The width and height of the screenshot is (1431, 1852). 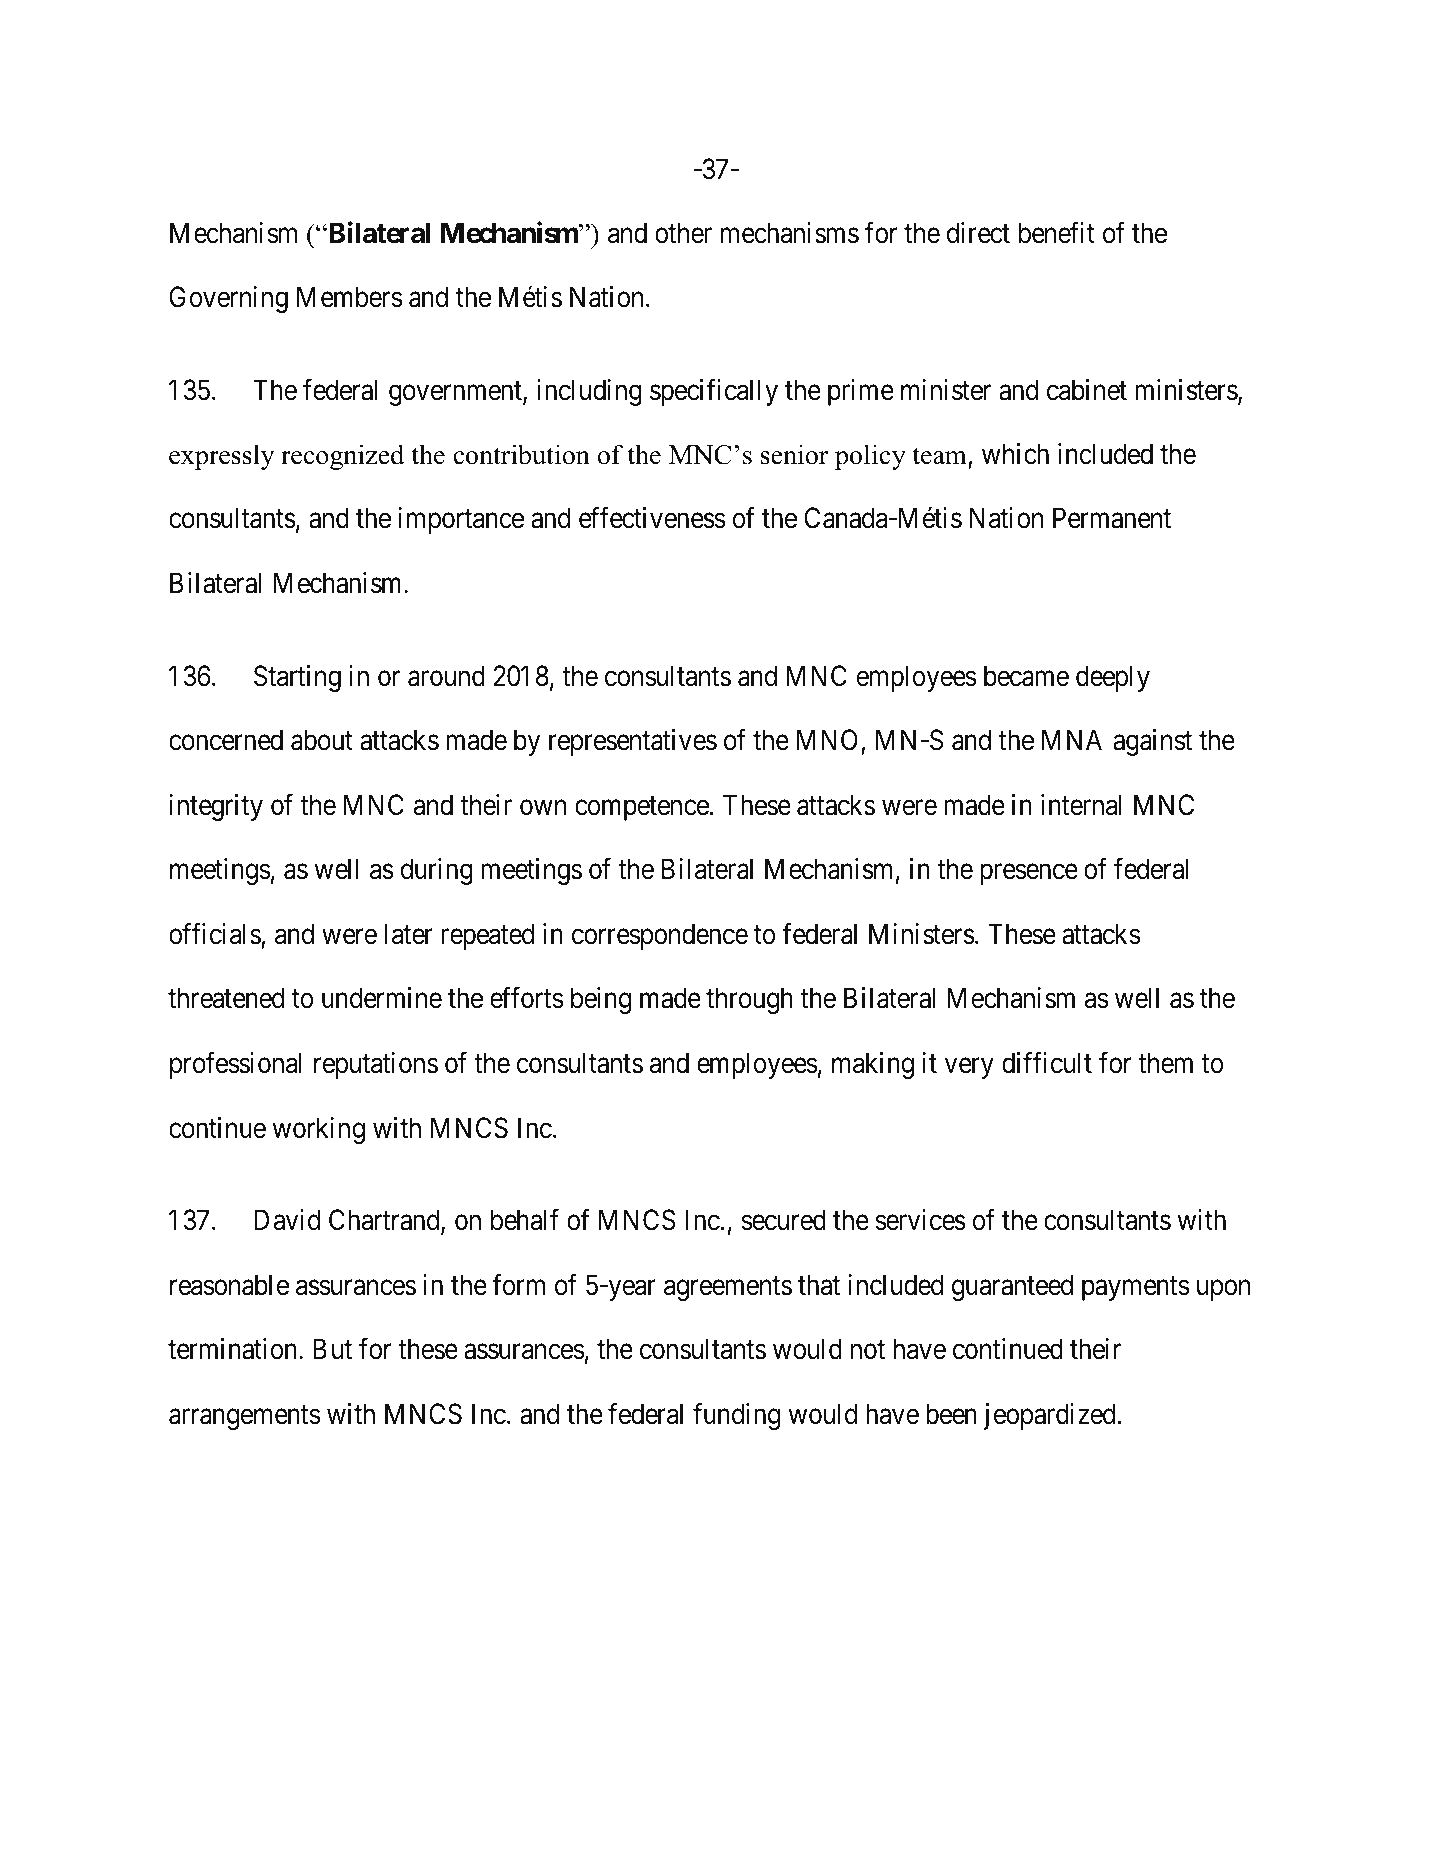 What do you see at coordinates (244, 1418) in the screenshot?
I see `arrangements` at bounding box center [244, 1418].
